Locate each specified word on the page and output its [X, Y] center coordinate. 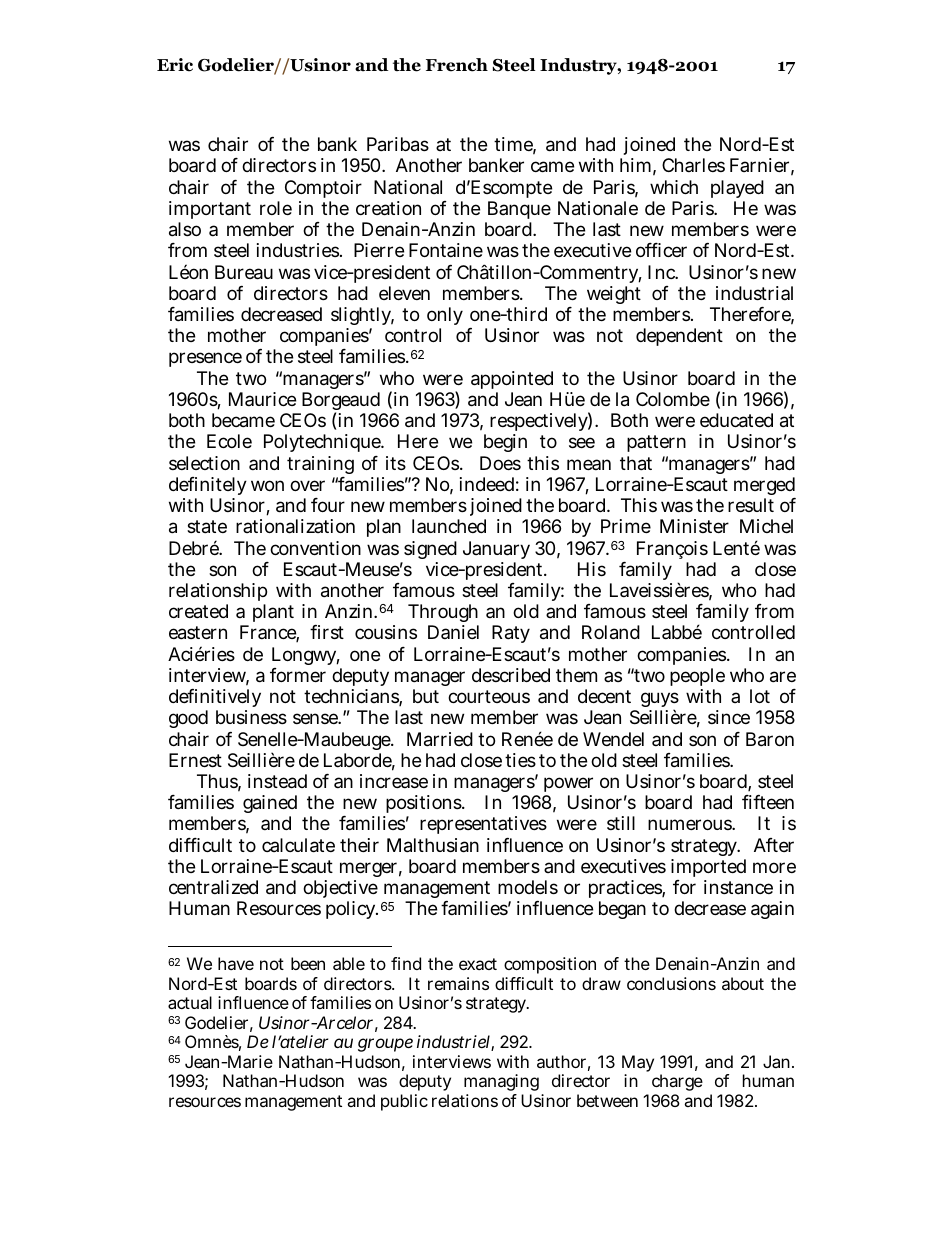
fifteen [768, 802]
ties [520, 760]
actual [190, 1002]
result [751, 505]
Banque [519, 210]
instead [277, 781]
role [276, 208]
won [267, 485]
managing [501, 1084]
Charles [693, 165]
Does [500, 463]
